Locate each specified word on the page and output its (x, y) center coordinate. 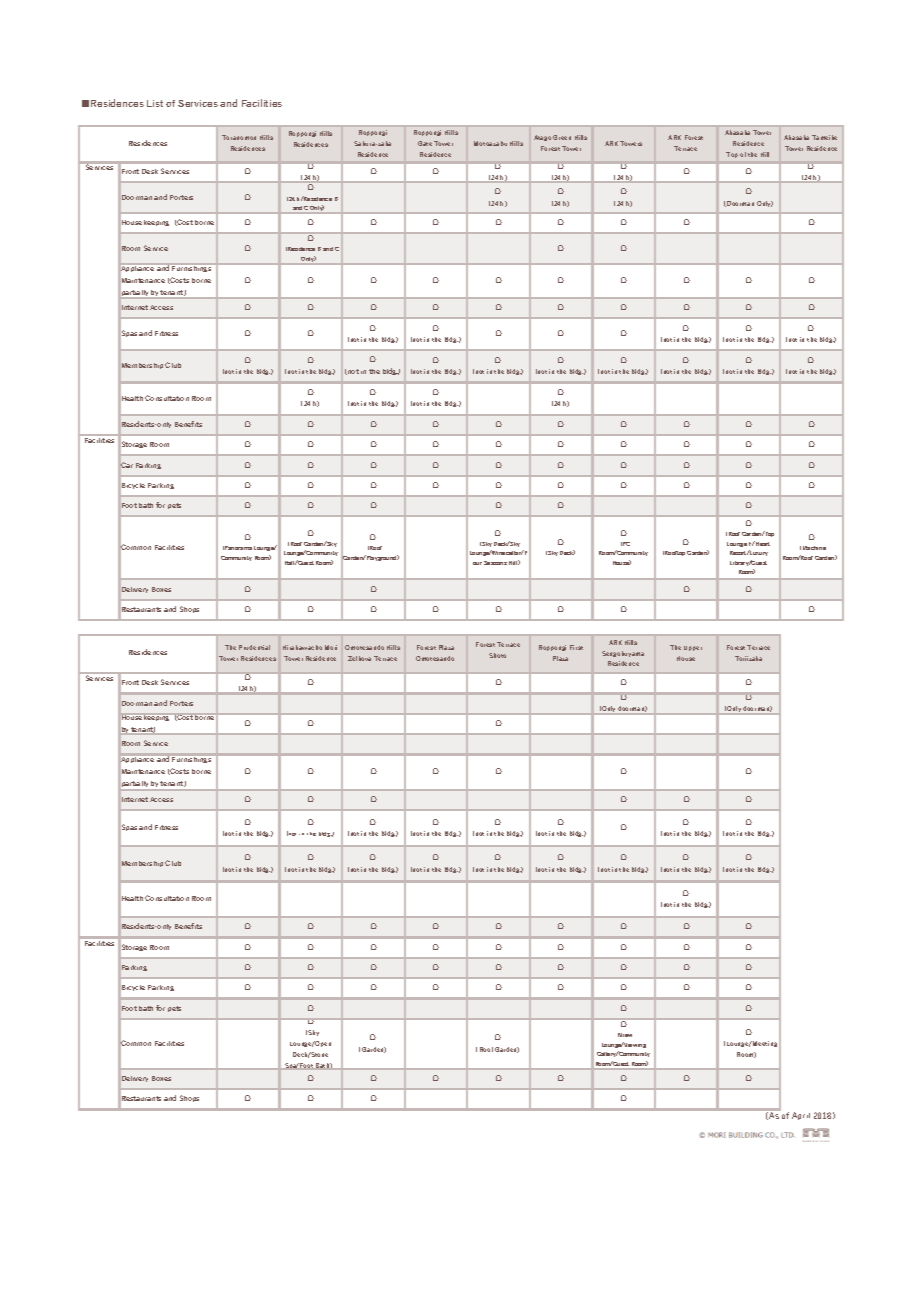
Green (562, 137)
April (801, 1116)
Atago (542, 138)
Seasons (495, 563)
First (576, 647)
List (155, 103)
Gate (425, 143)
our (477, 563)
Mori (331, 647)
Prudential (254, 647)
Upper (693, 648)
